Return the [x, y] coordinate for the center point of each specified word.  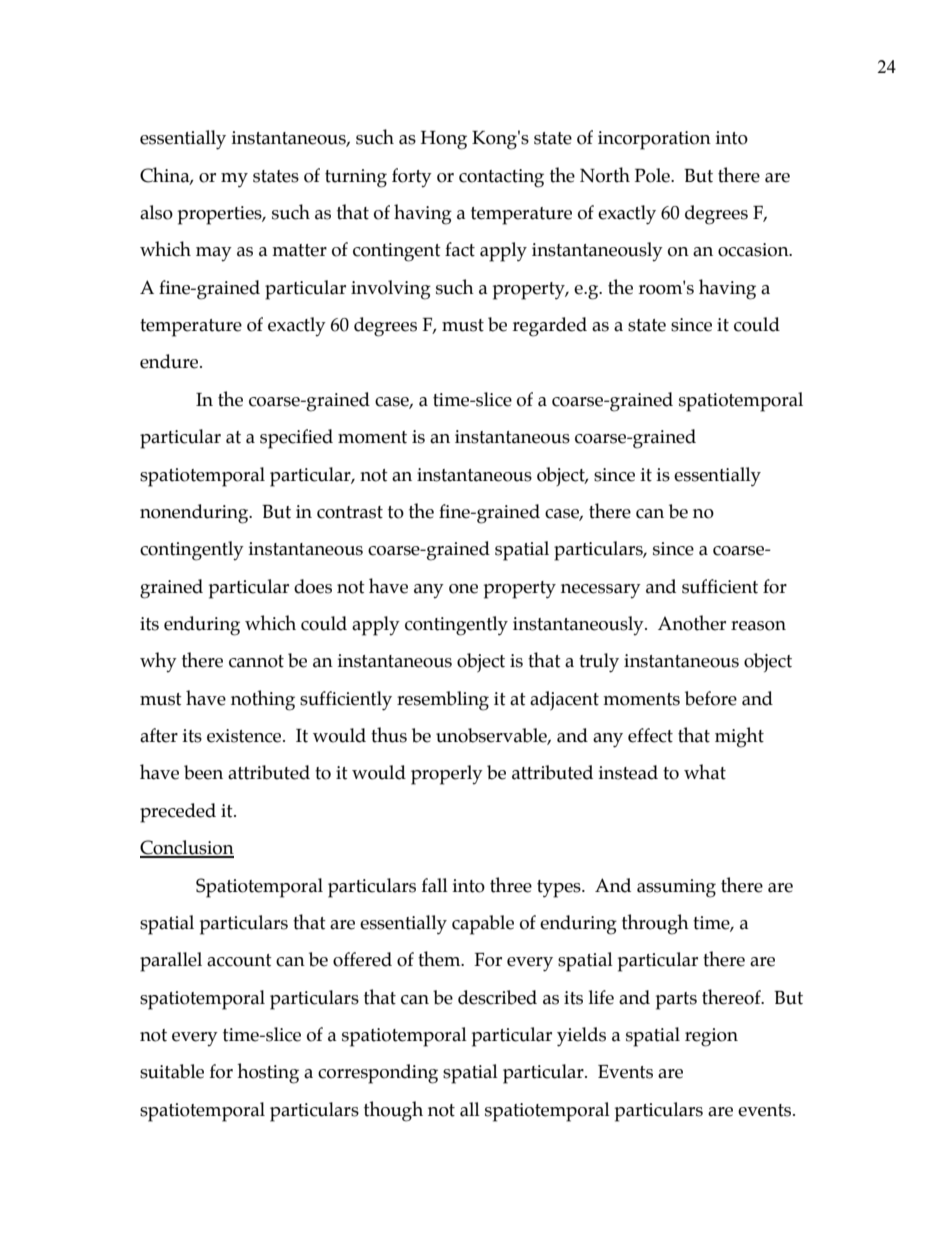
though [393, 1111]
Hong [444, 140]
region [711, 1037]
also [156, 212]
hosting [268, 1073]
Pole [653, 175]
